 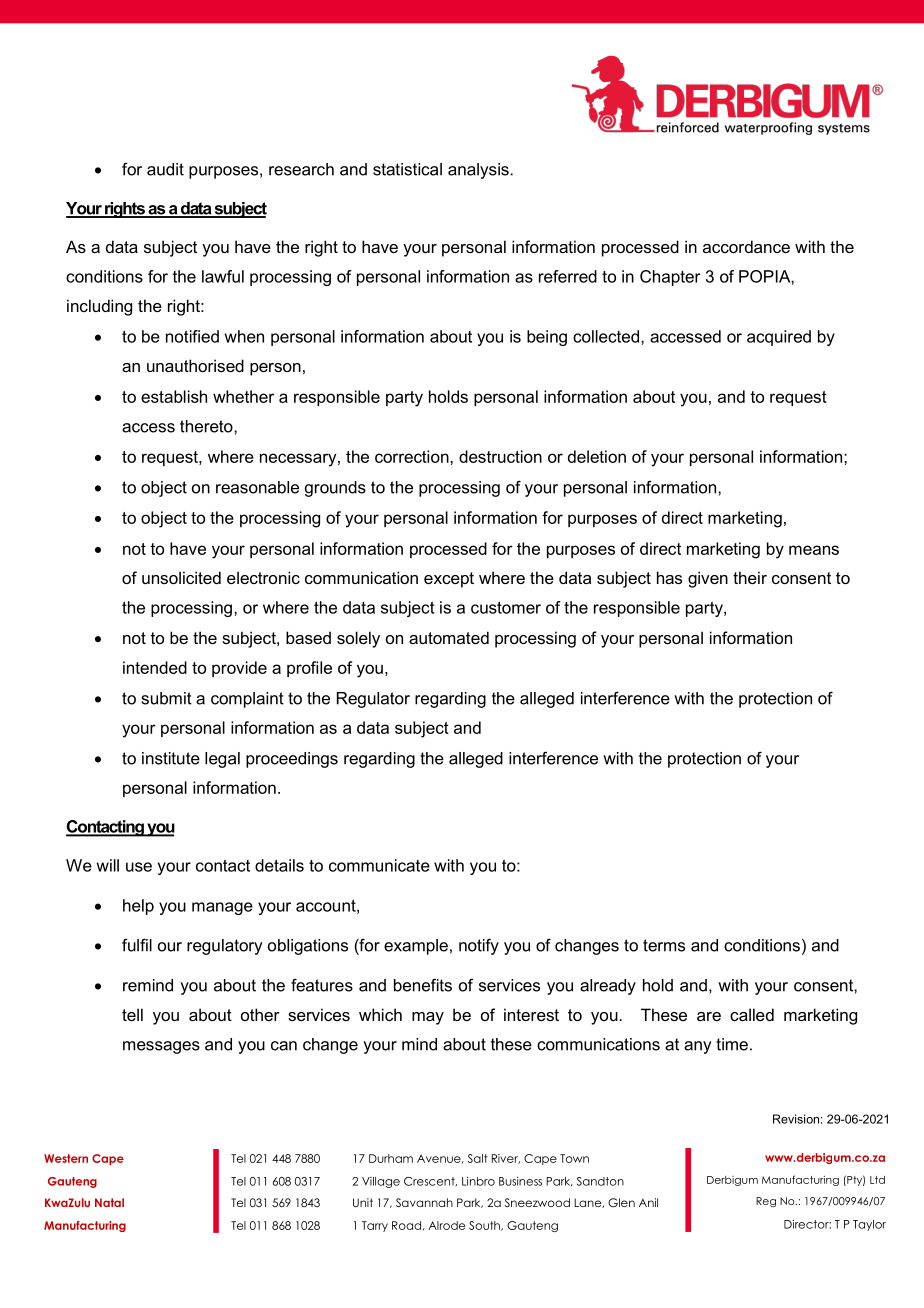 I want to click on accordance, so click(x=746, y=246).
